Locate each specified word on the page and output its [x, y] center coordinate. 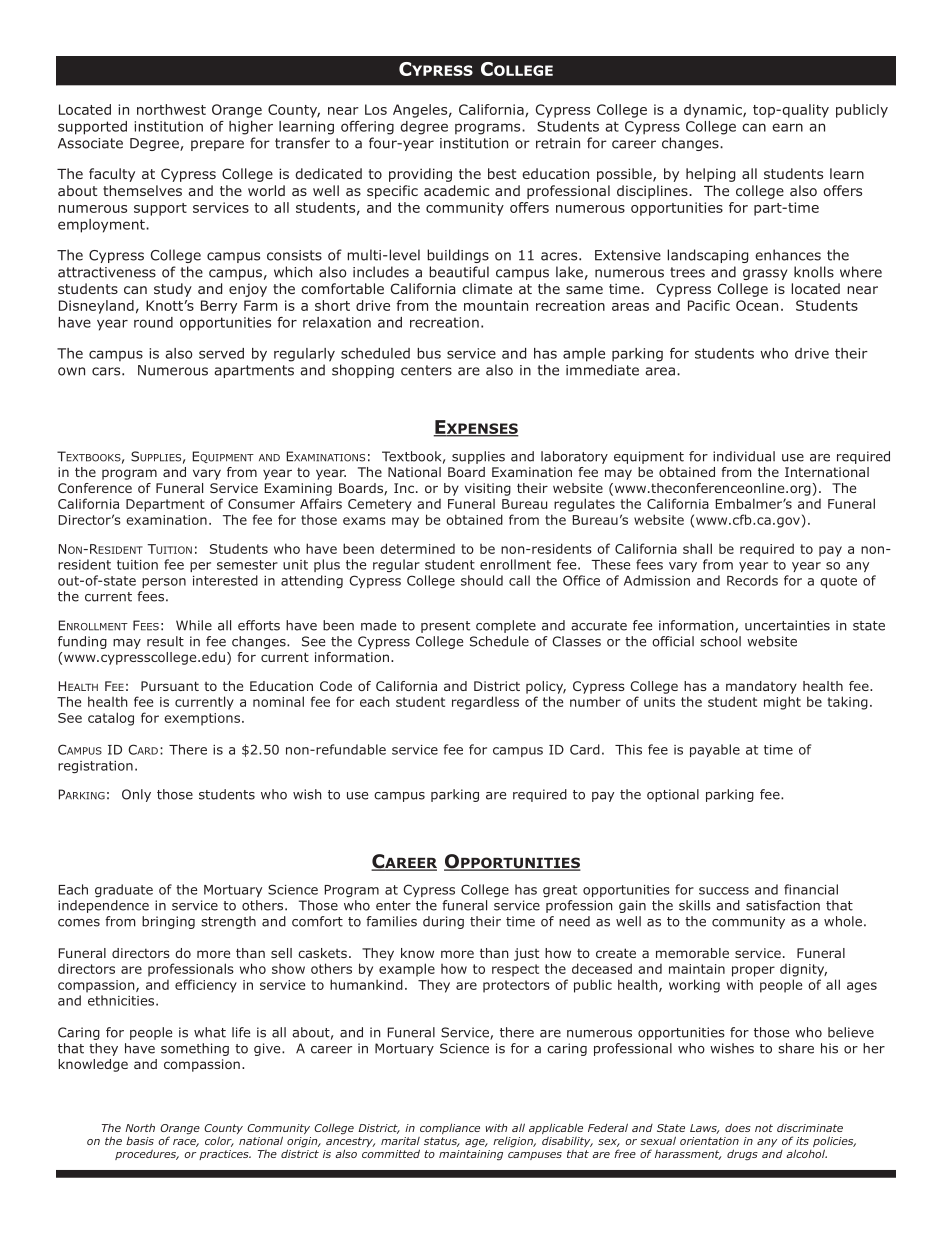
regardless [485, 703]
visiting [488, 489]
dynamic [714, 111]
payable [715, 750]
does [738, 1127]
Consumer [261, 504]
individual [744, 456]
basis [140, 1141]
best [502, 173]
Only [136, 795]
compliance [450, 1128]
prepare [217, 145]
